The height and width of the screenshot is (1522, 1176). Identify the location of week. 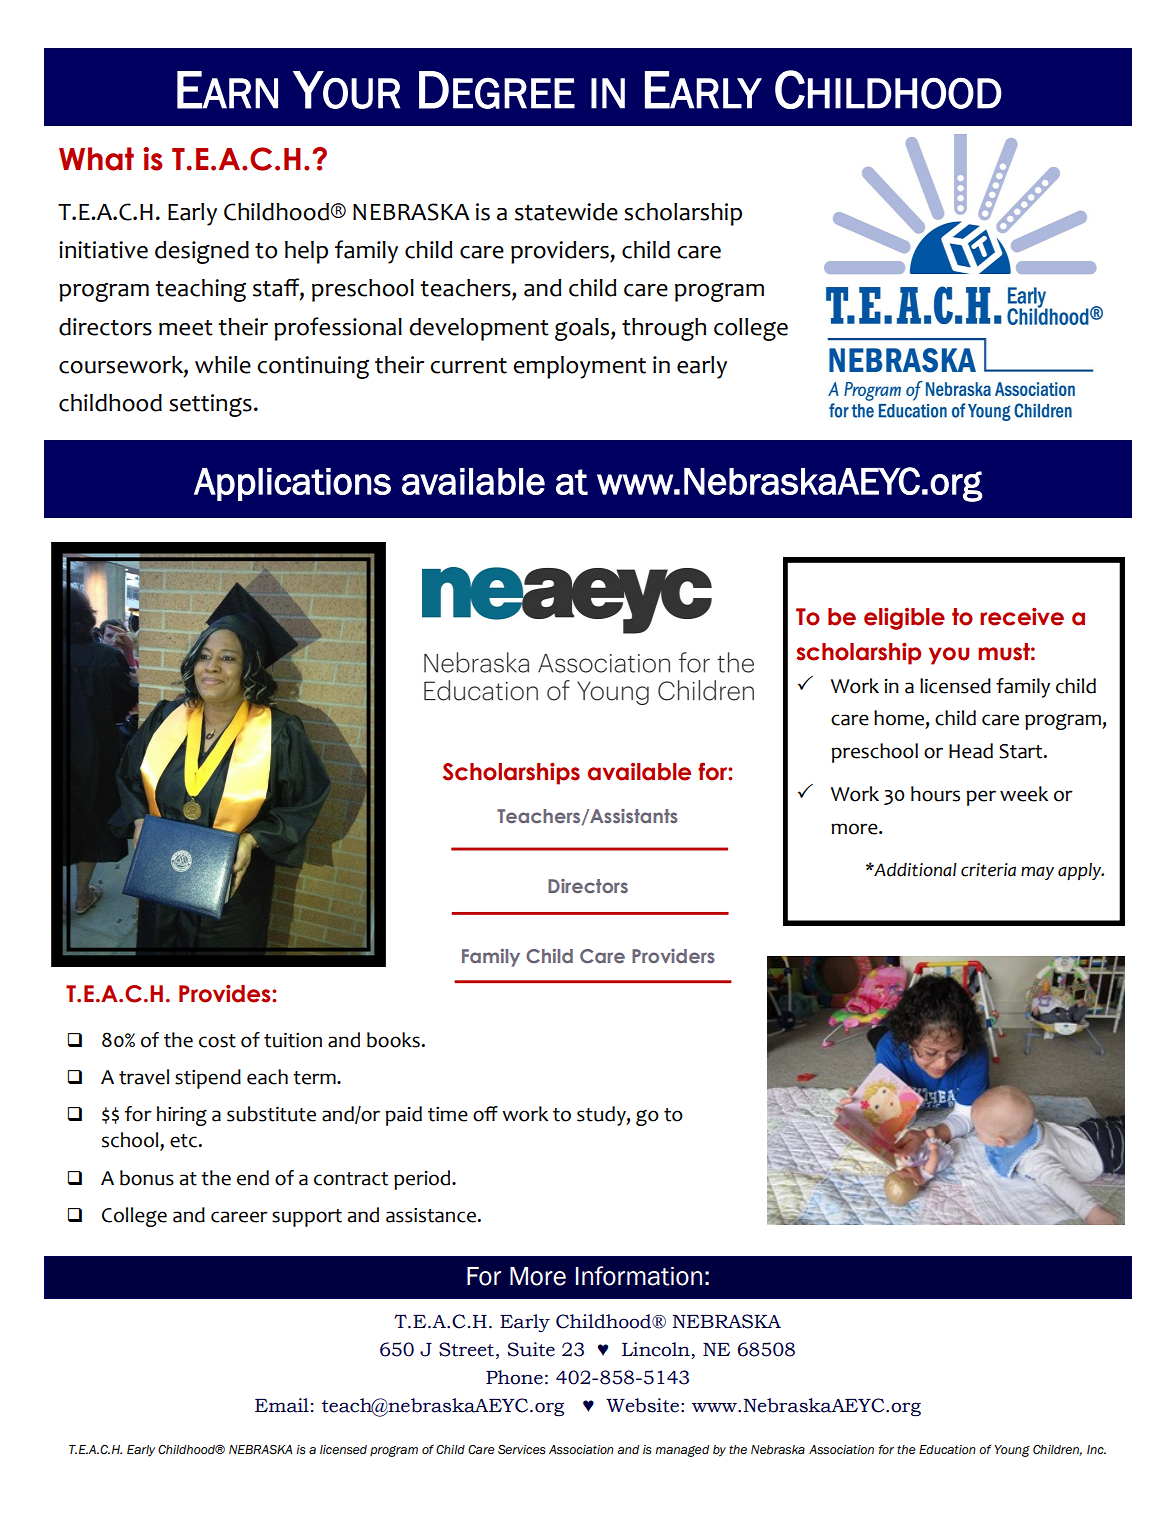
(1024, 794).
